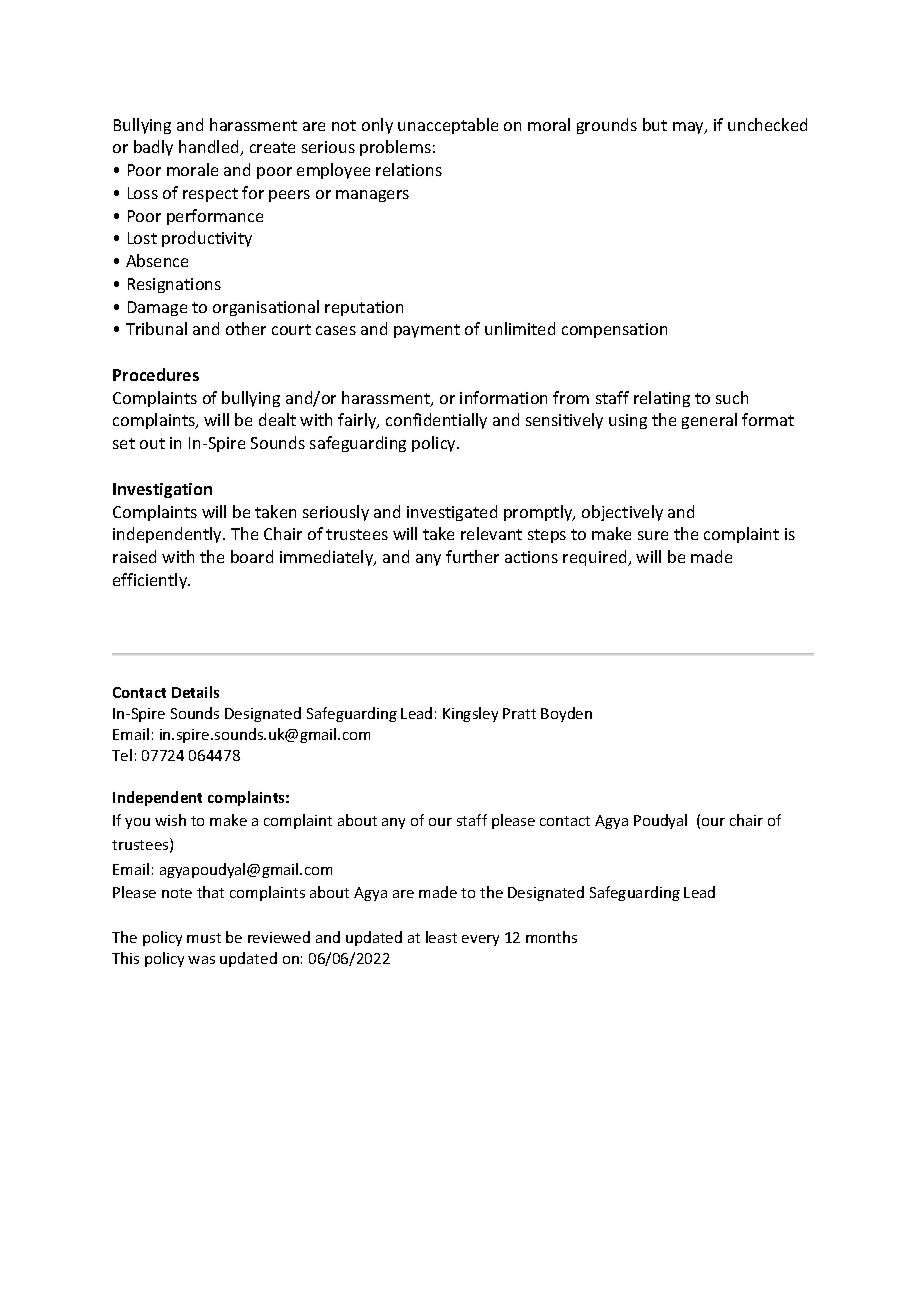 Image resolution: width=924 pixels, height=1308 pixels. Describe the element at coordinates (195, 692) in the page. I see `Details` at that location.
